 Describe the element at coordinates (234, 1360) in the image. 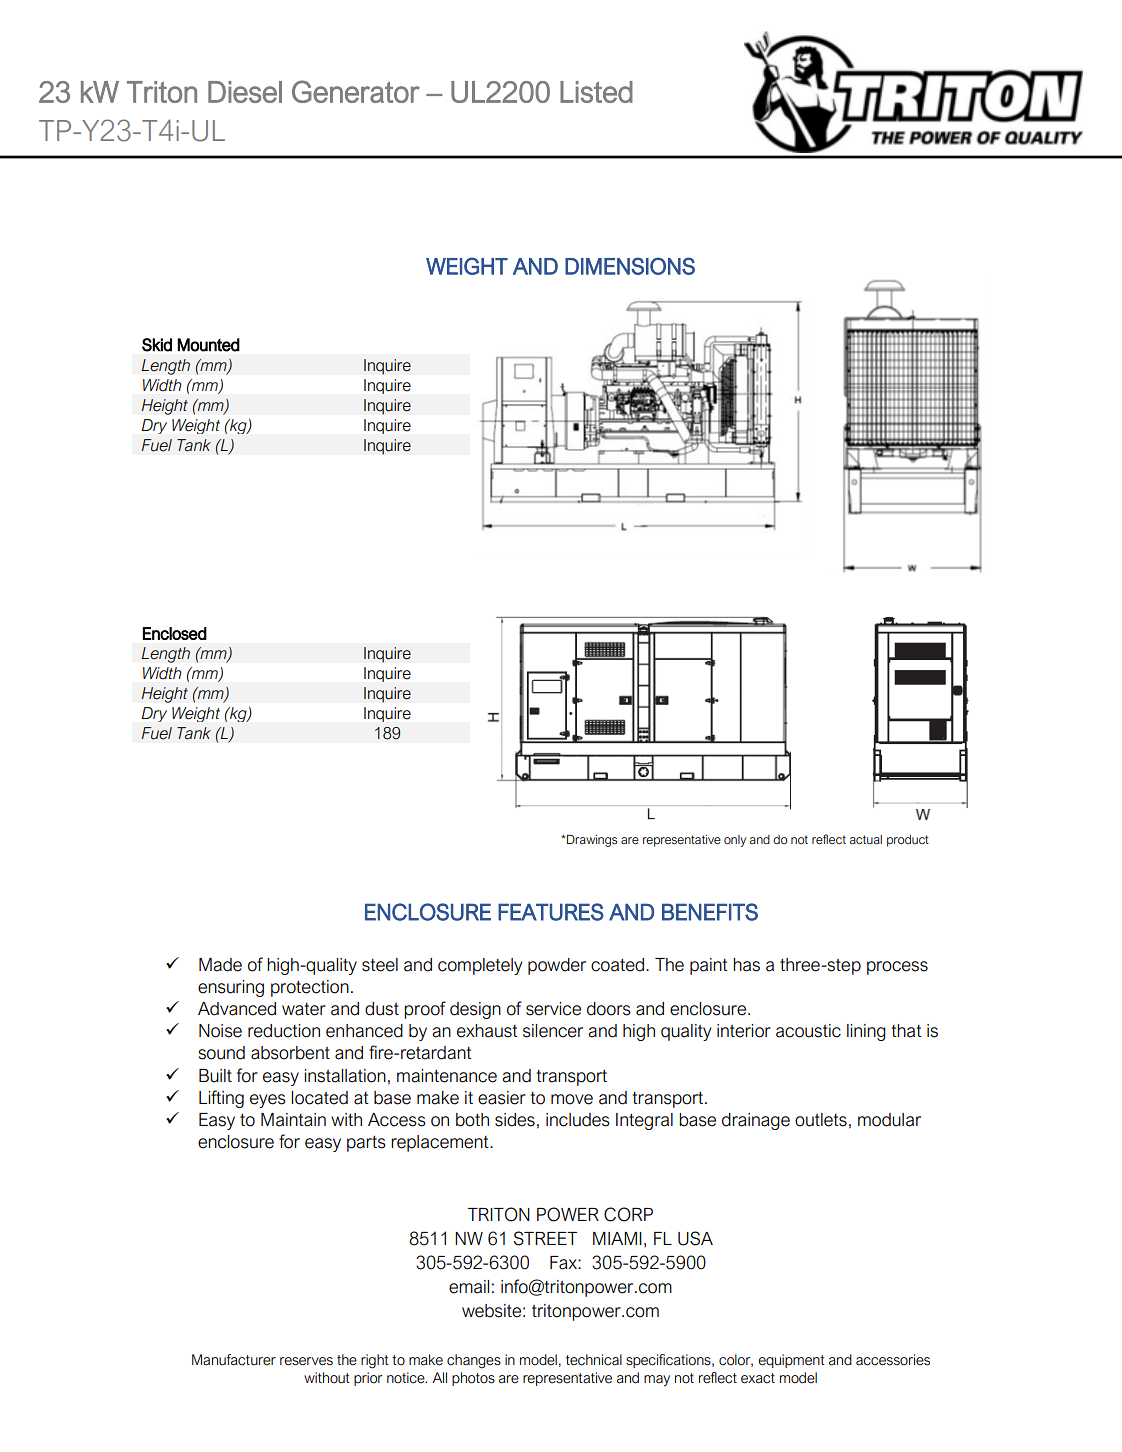

I see `Manufacturer` at that location.
